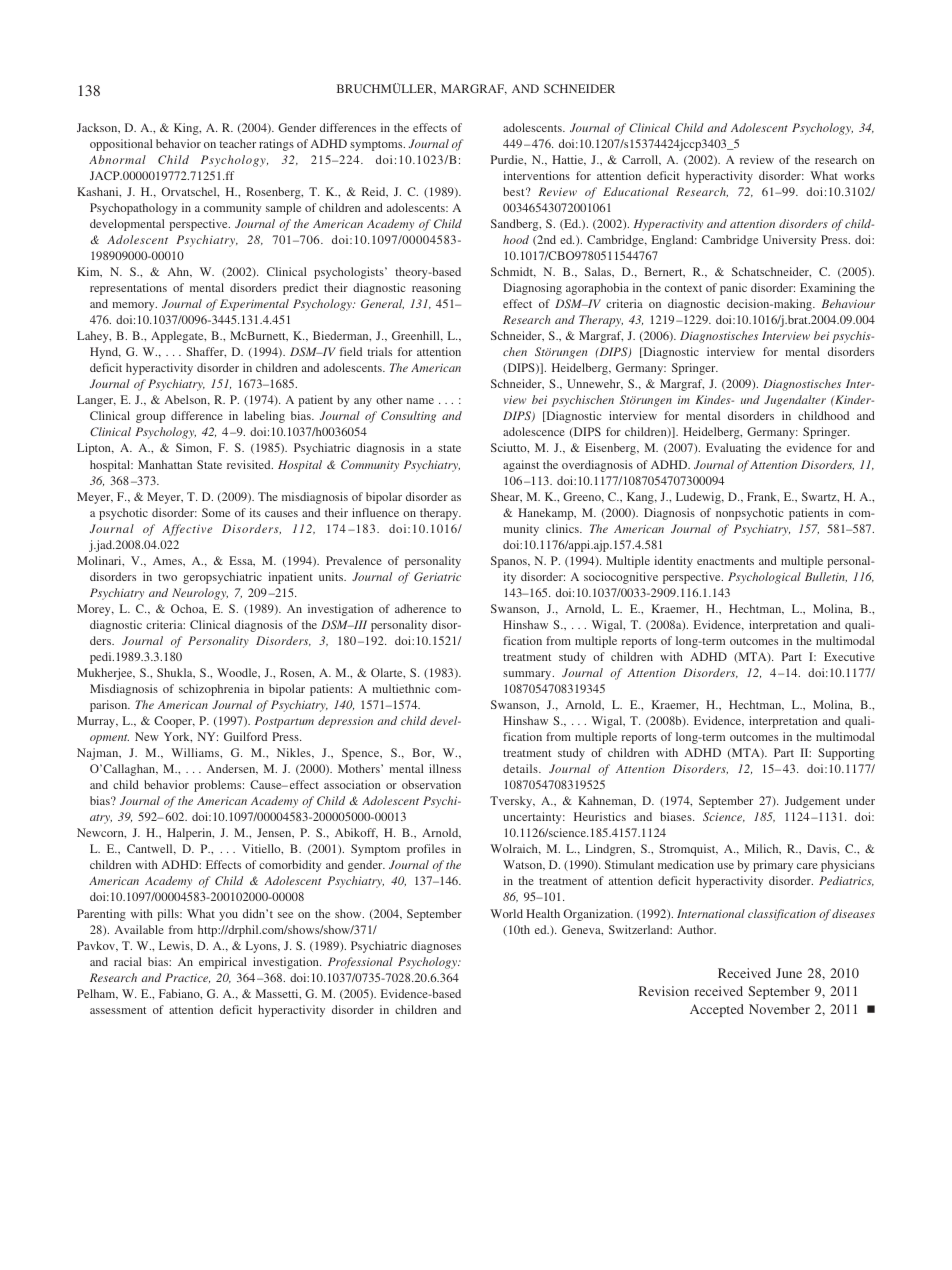  Describe the element at coordinates (848, 303) in the screenshot. I see `Behaviour` at that location.
